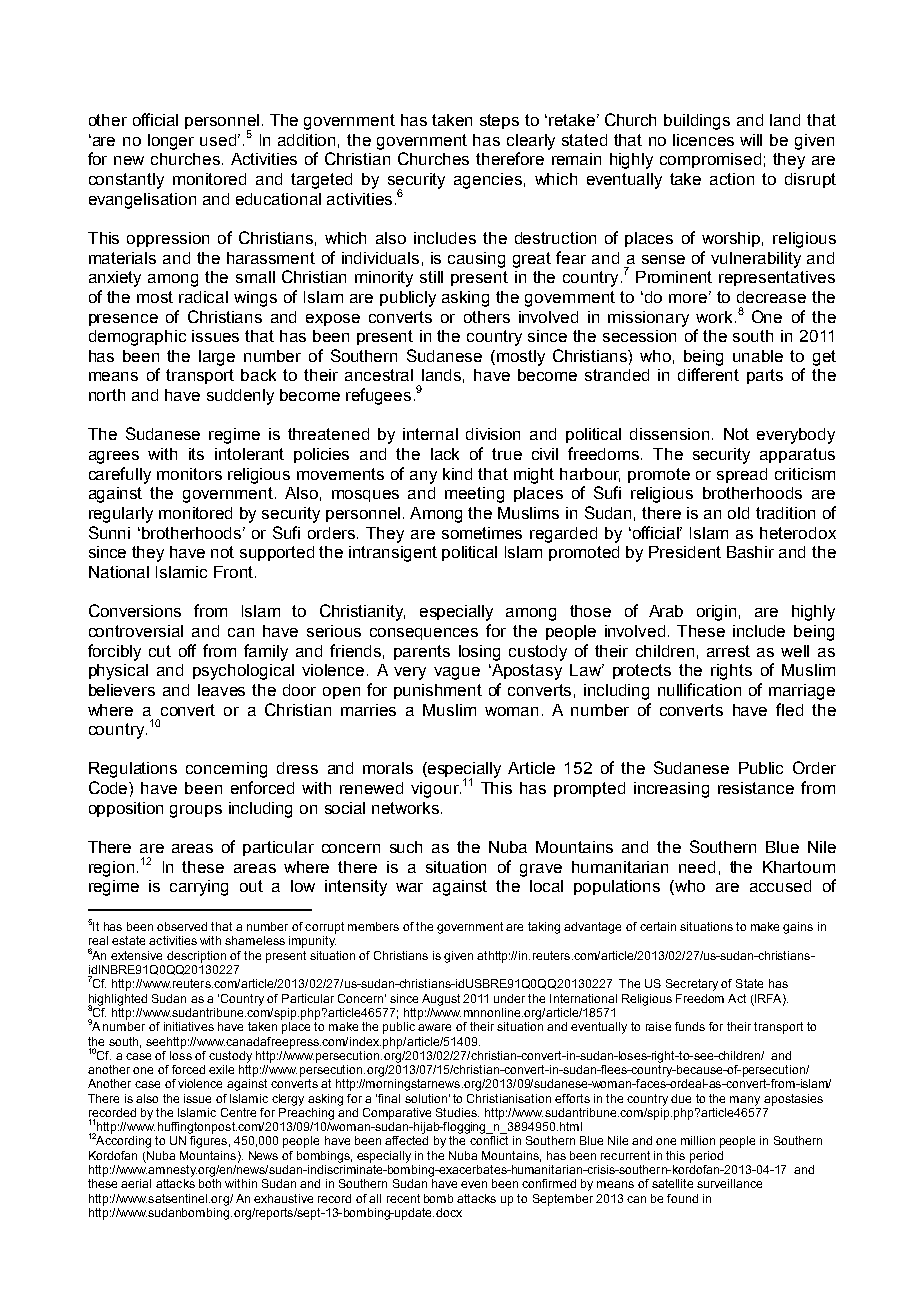  Describe the element at coordinates (710, 160) in the screenshot. I see `compromised` at that location.
